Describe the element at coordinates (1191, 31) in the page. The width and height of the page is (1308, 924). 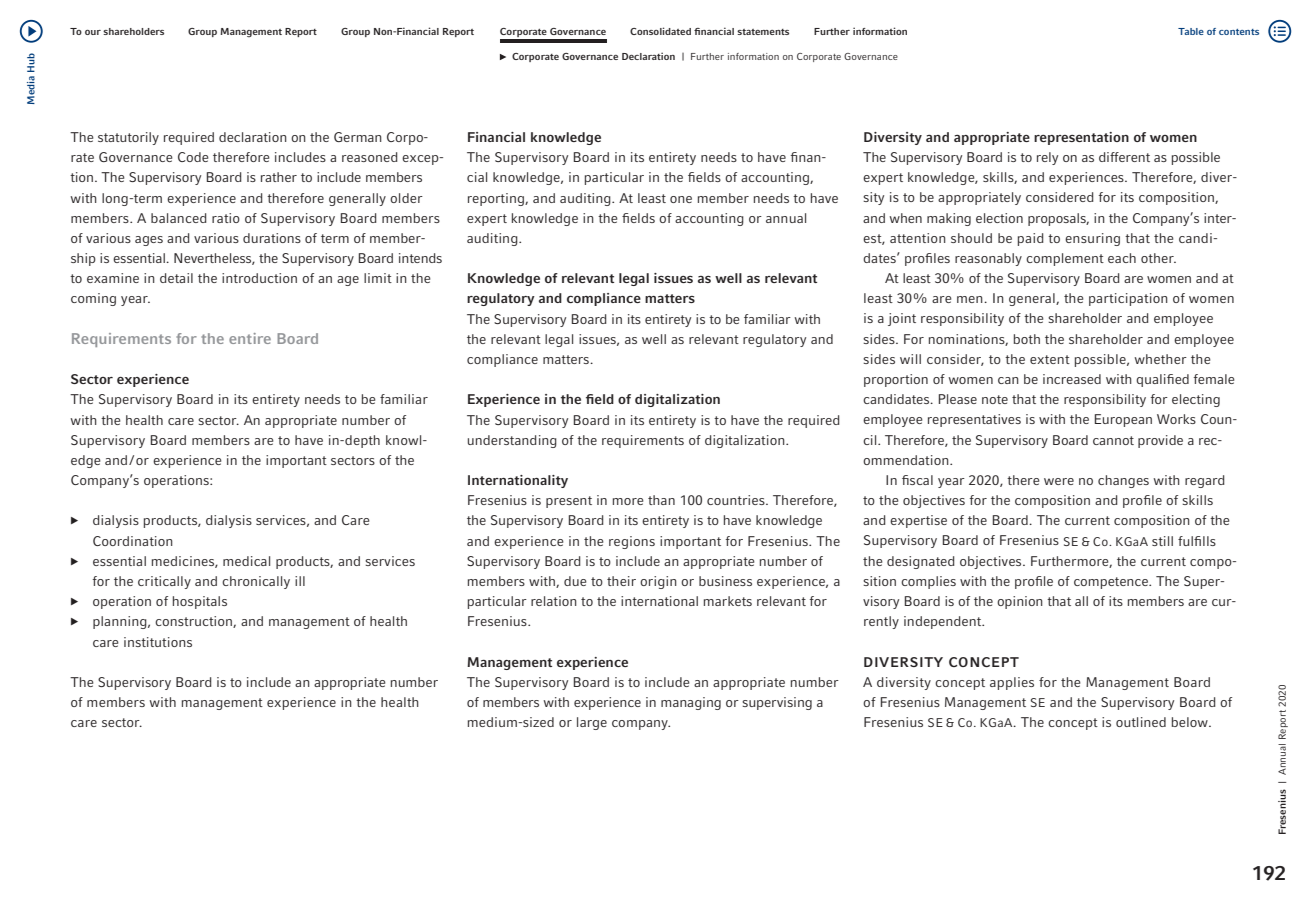
I see `Table` at that location.
